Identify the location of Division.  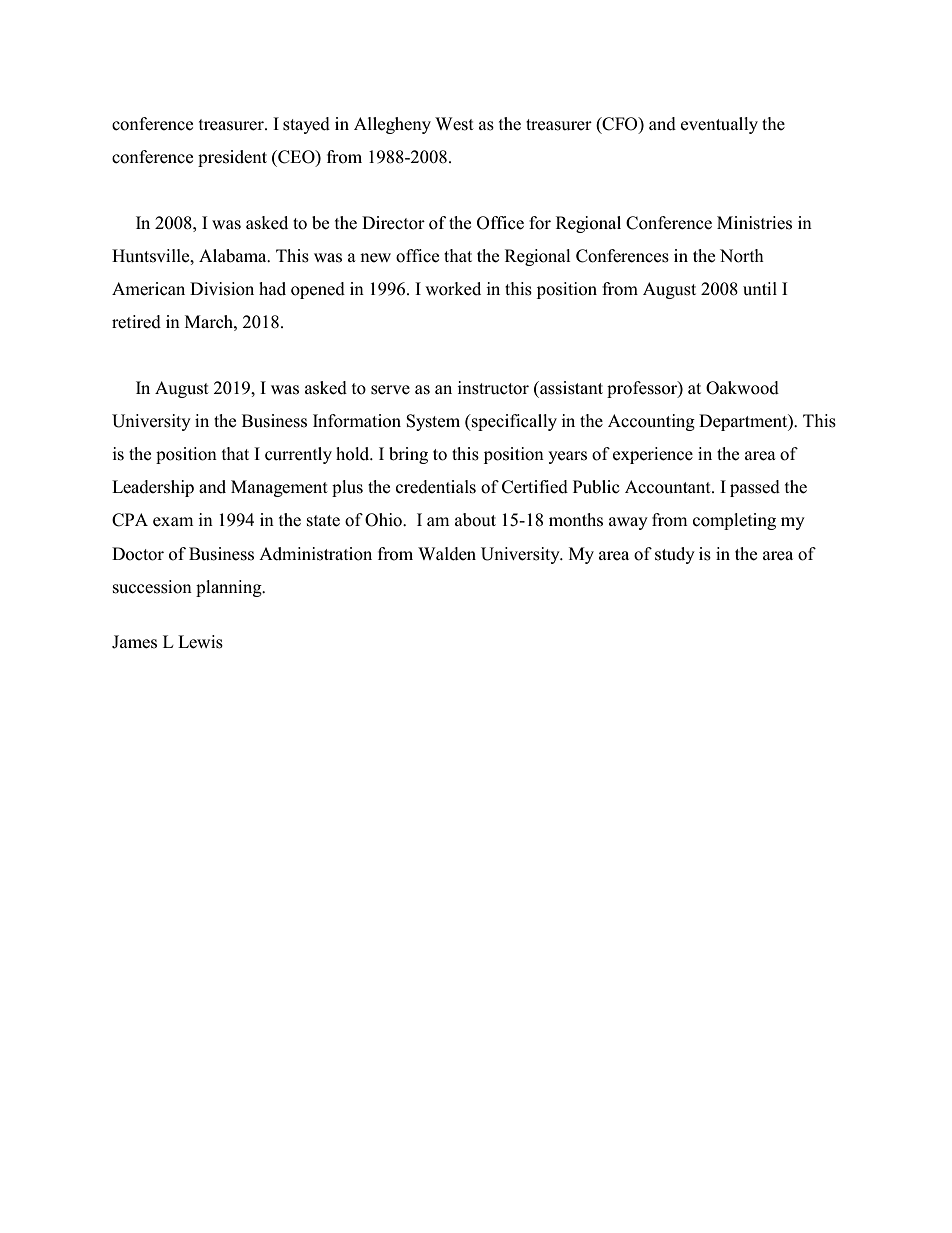
(222, 289).
